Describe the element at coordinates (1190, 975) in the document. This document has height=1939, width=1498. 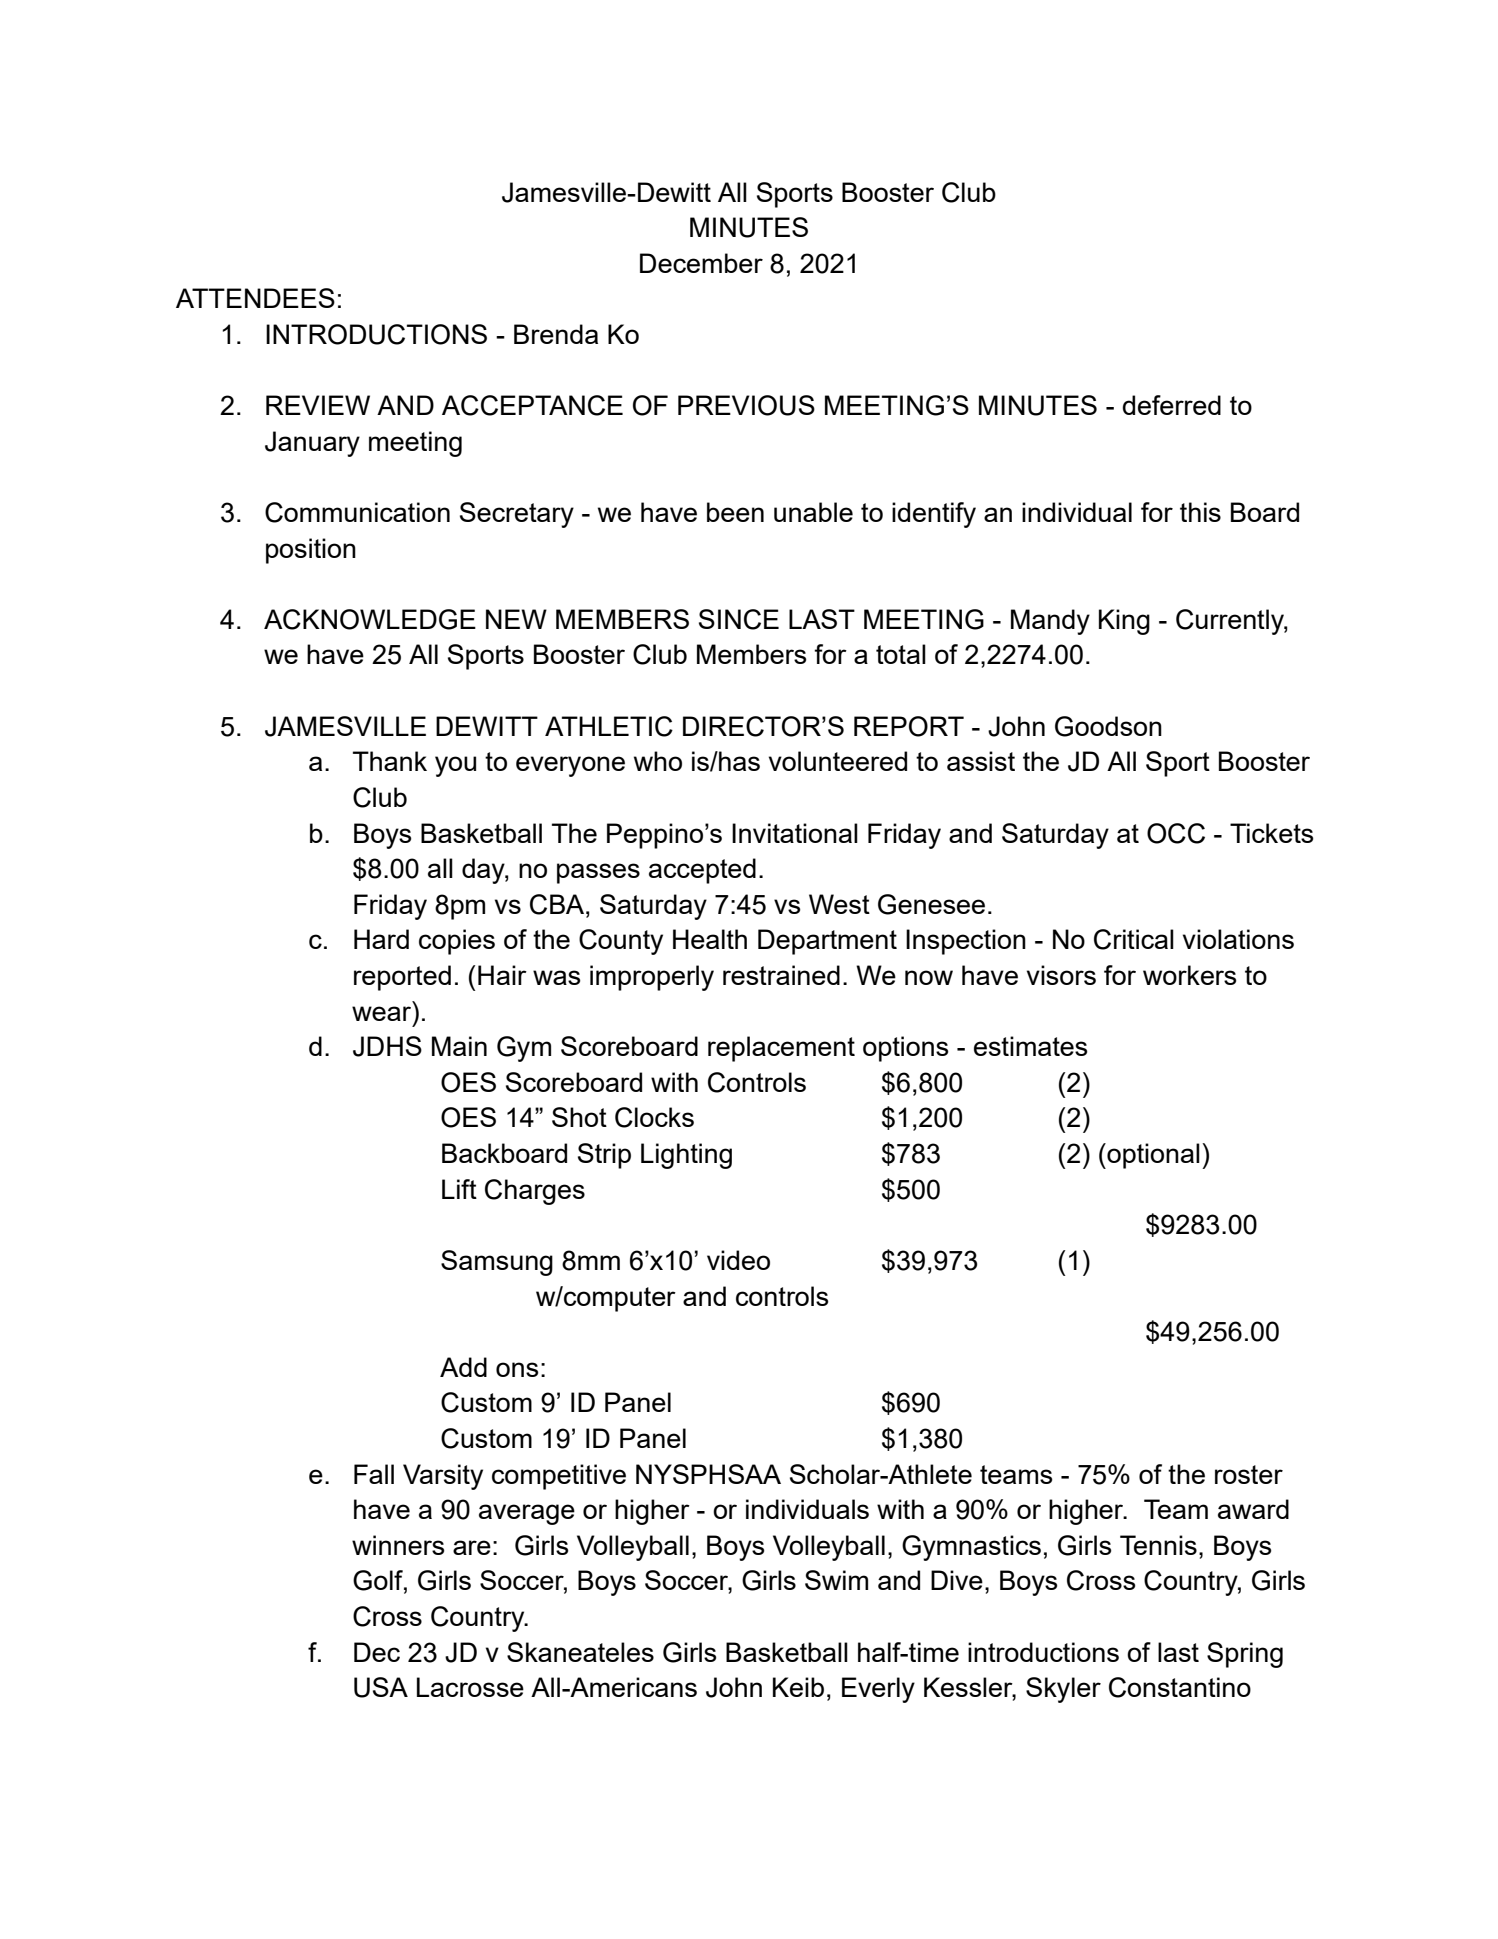
I see `workers` at that location.
